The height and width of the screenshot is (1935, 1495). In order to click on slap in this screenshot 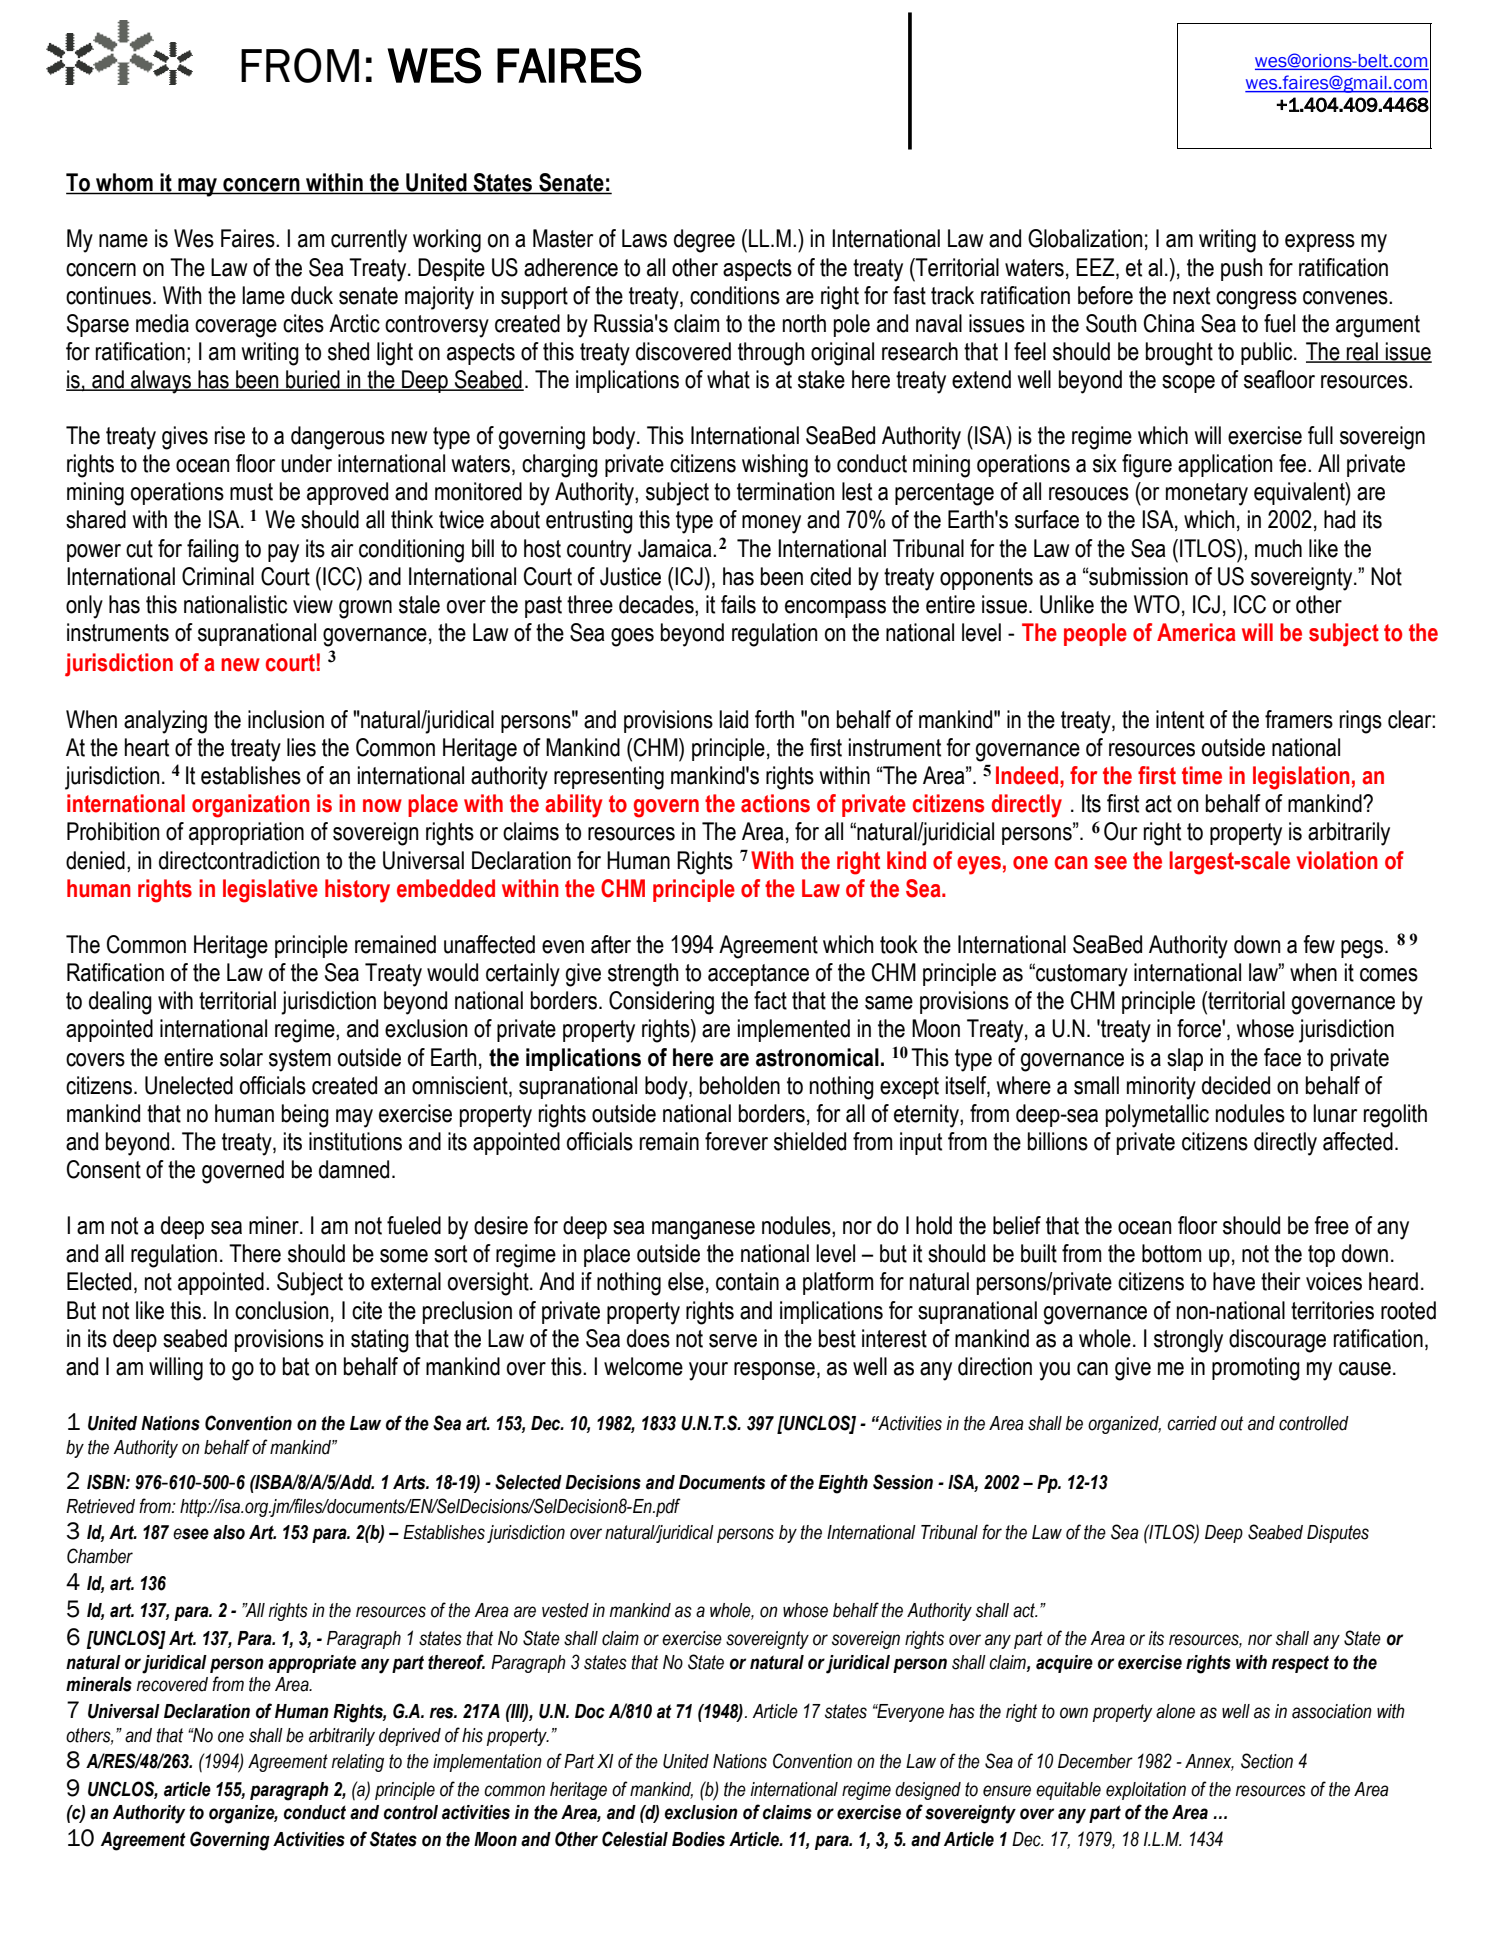, I will do `click(1185, 1059)`.
